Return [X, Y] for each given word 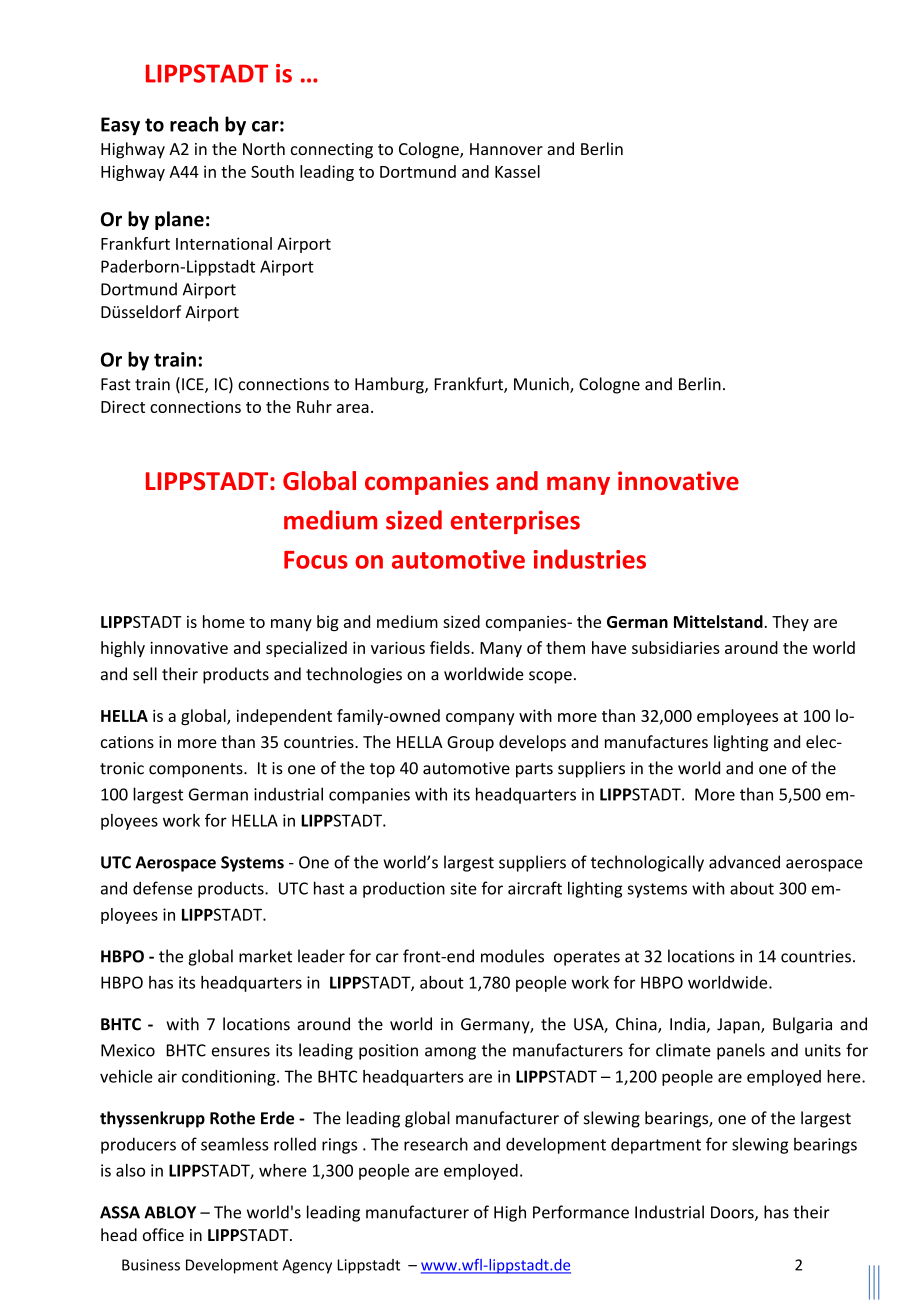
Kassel [517, 171]
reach [194, 124]
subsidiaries [676, 647]
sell [145, 674]
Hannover [506, 149]
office [163, 1234]
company [480, 719]
